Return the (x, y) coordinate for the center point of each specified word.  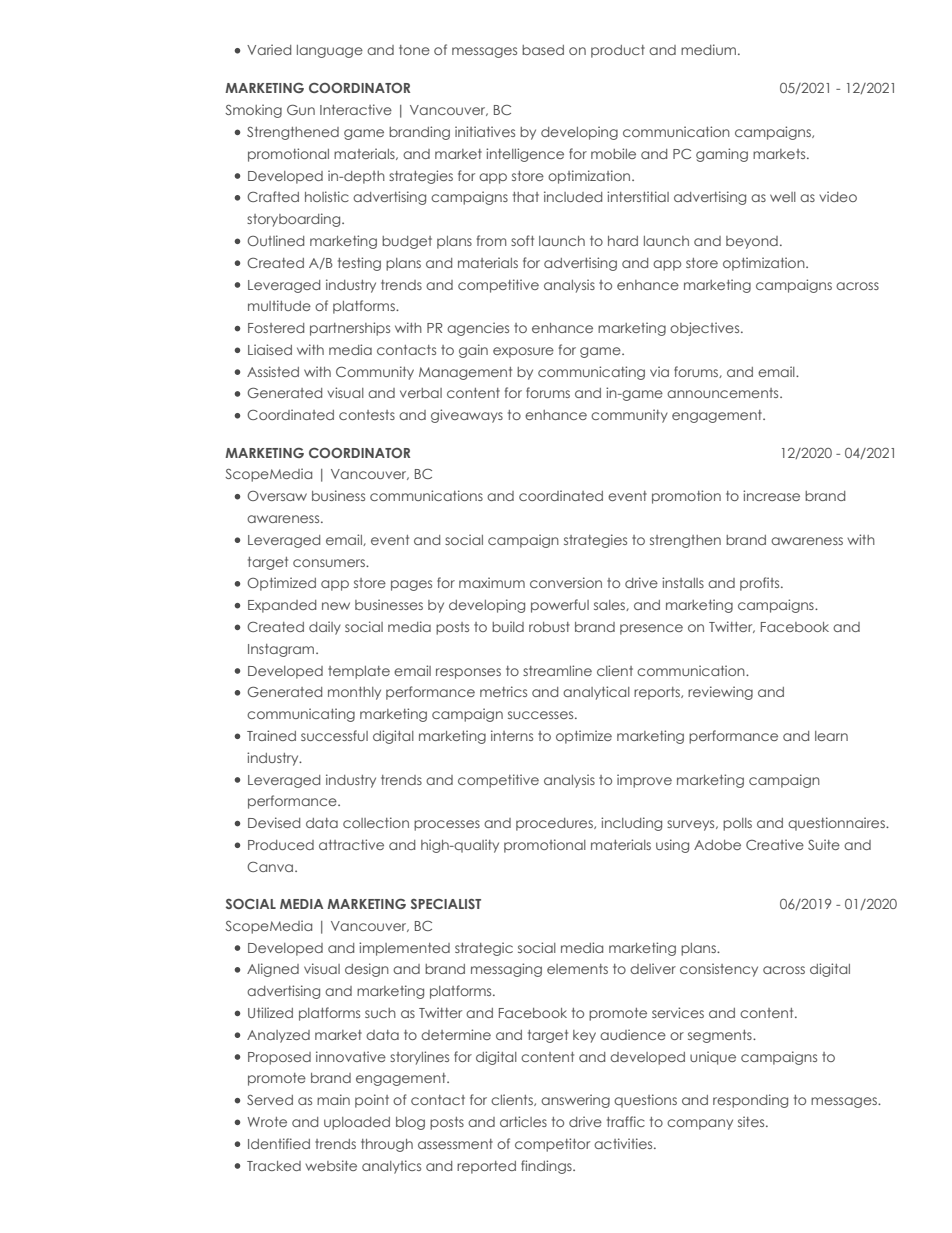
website (331, 1165)
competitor (552, 1145)
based (543, 50)
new (336, 606)
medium (708, 49)
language (330, 51)
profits (761, 584)
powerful (560, 606)
